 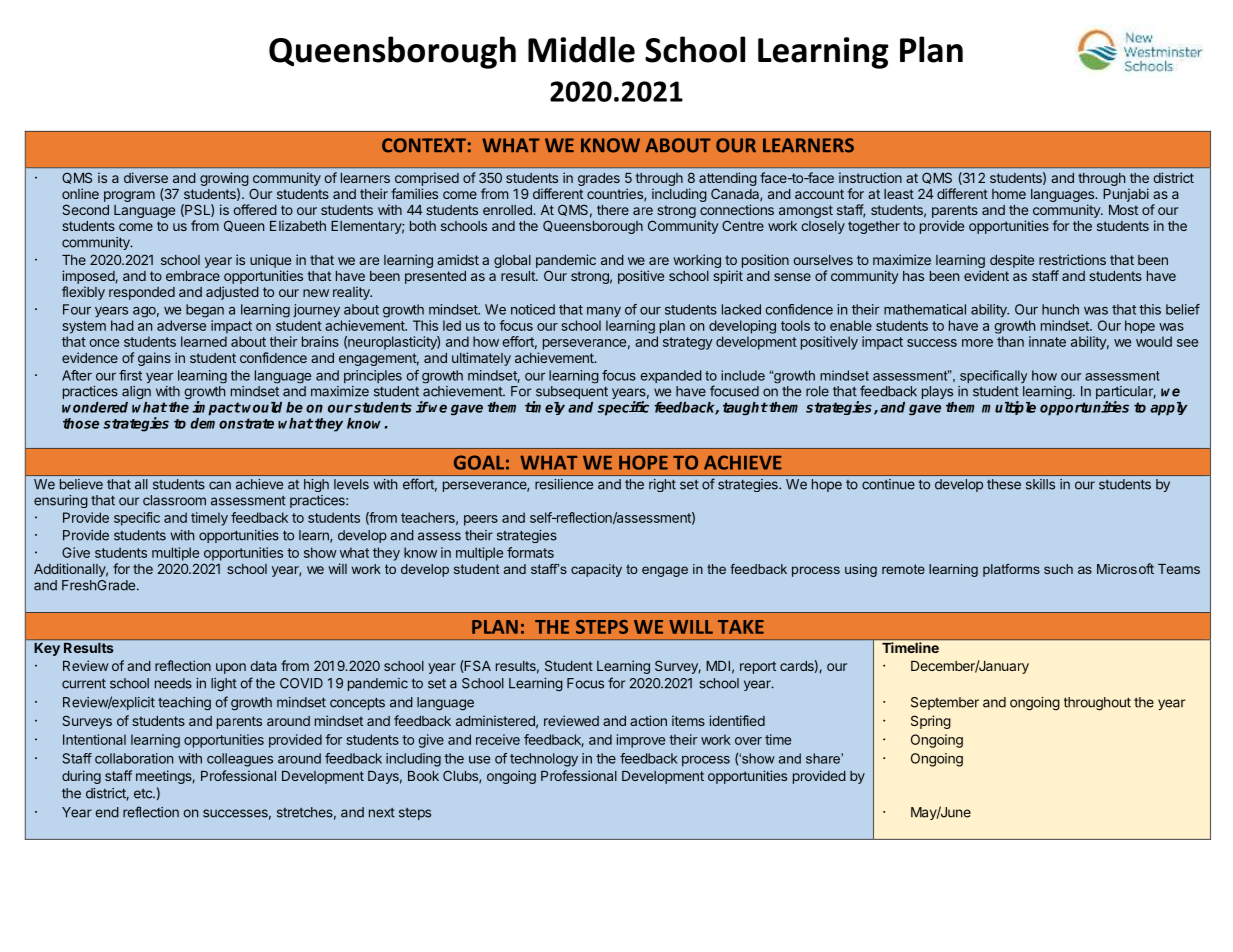 I want to click on technology, so click(x=544, y=760).
